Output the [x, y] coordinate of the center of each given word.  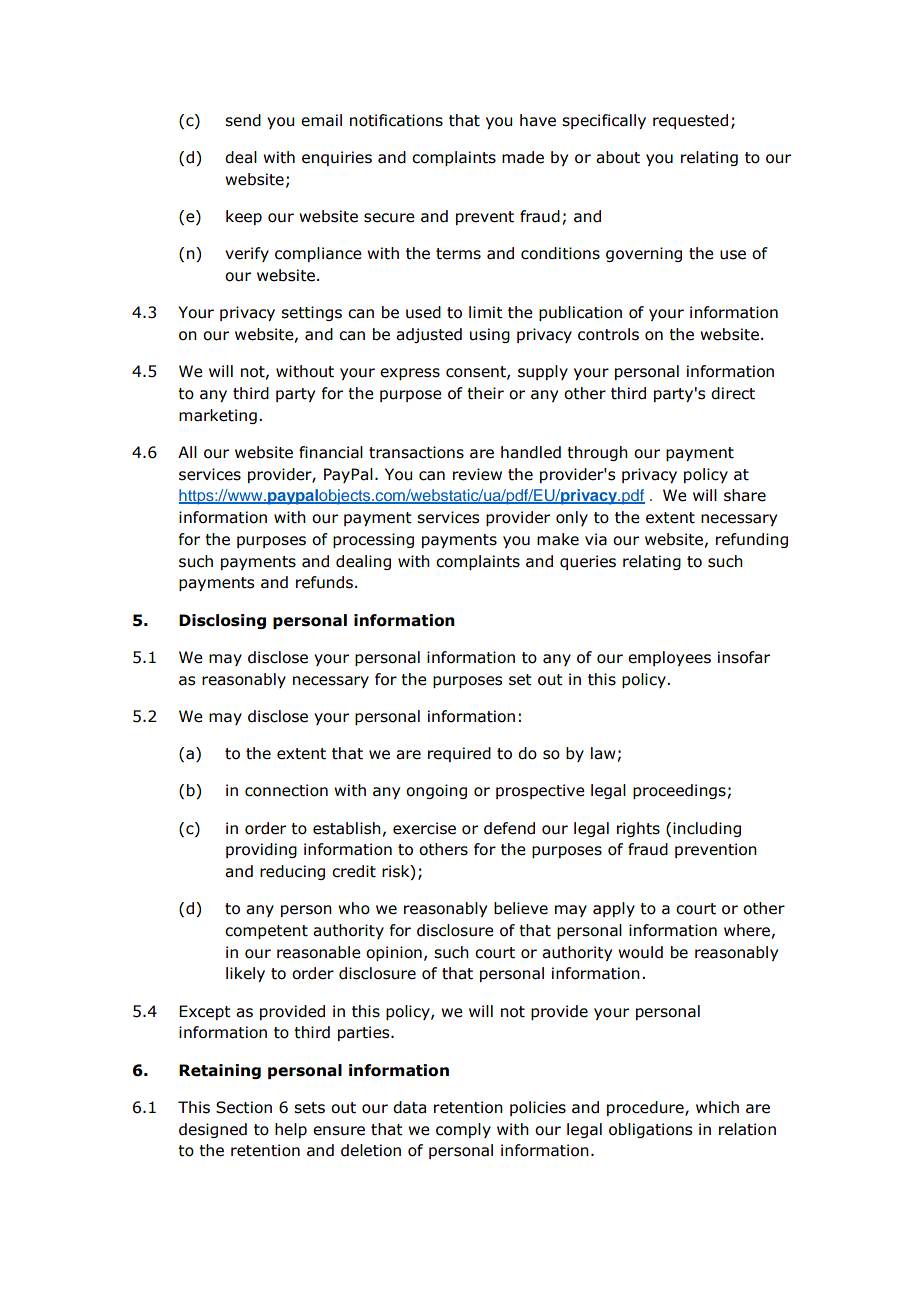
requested [690, 121]
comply [463, 1130]
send [243, 120]
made [523, 157]
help [291, 1130]
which [717, 1107]
